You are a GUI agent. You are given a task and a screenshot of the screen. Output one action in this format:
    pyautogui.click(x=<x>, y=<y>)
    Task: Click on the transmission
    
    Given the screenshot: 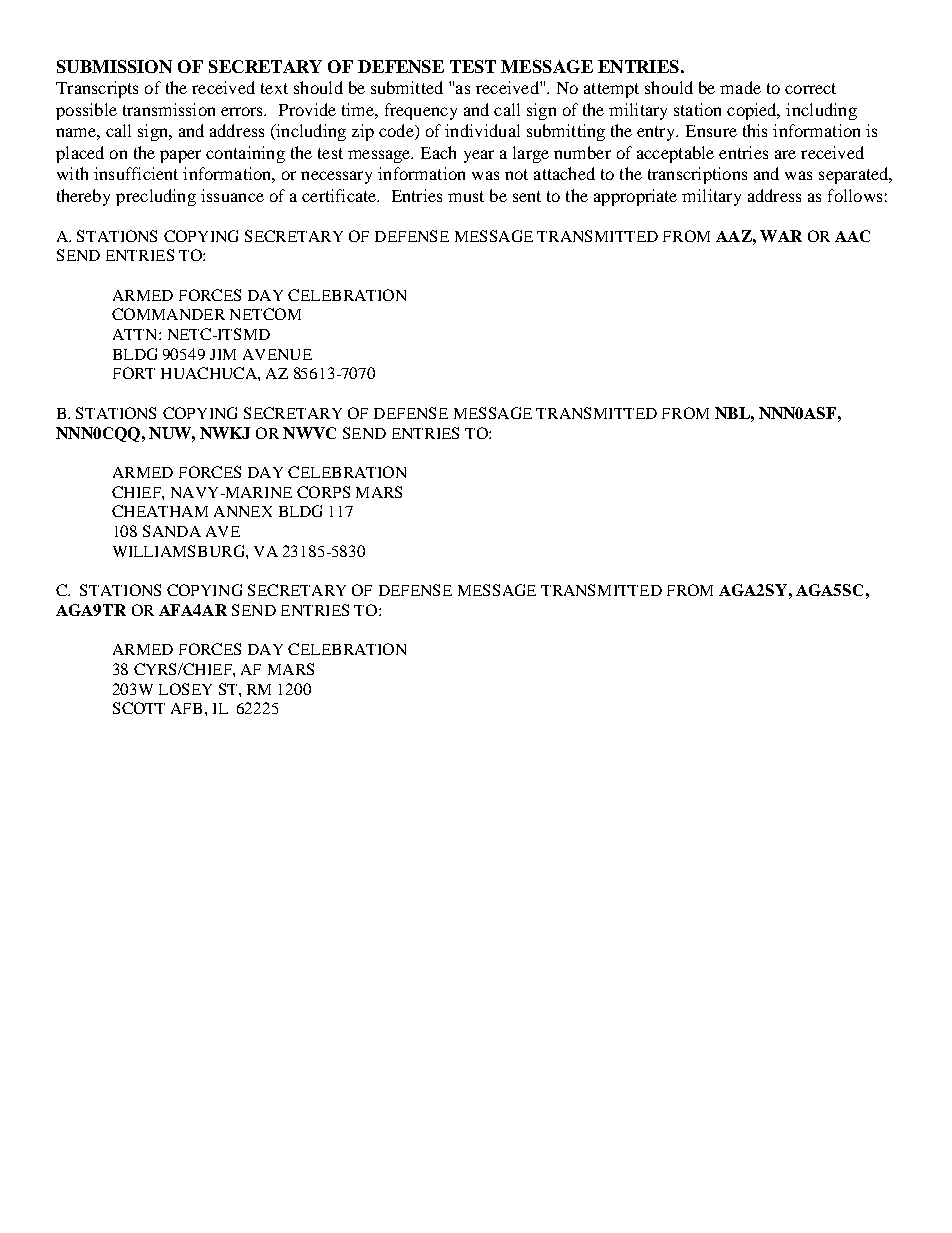 What is the action you would take?
    pyautogui.click(x=169, y=109)
